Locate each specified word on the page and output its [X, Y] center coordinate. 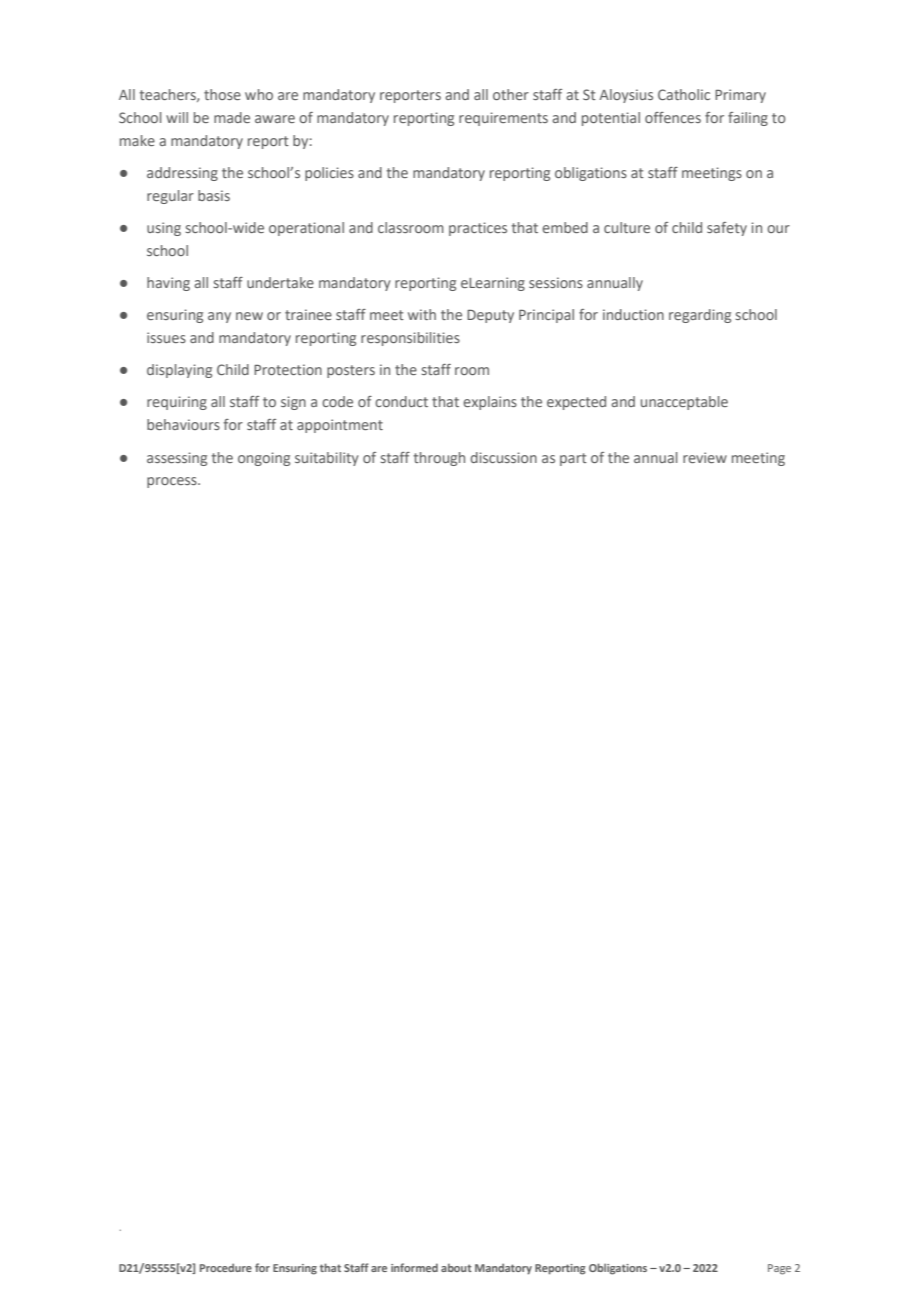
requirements [503, 119]
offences [673, 117]
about [456, 1267]
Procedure [226, 1267]
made [232, 117]
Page [779, 1269]
